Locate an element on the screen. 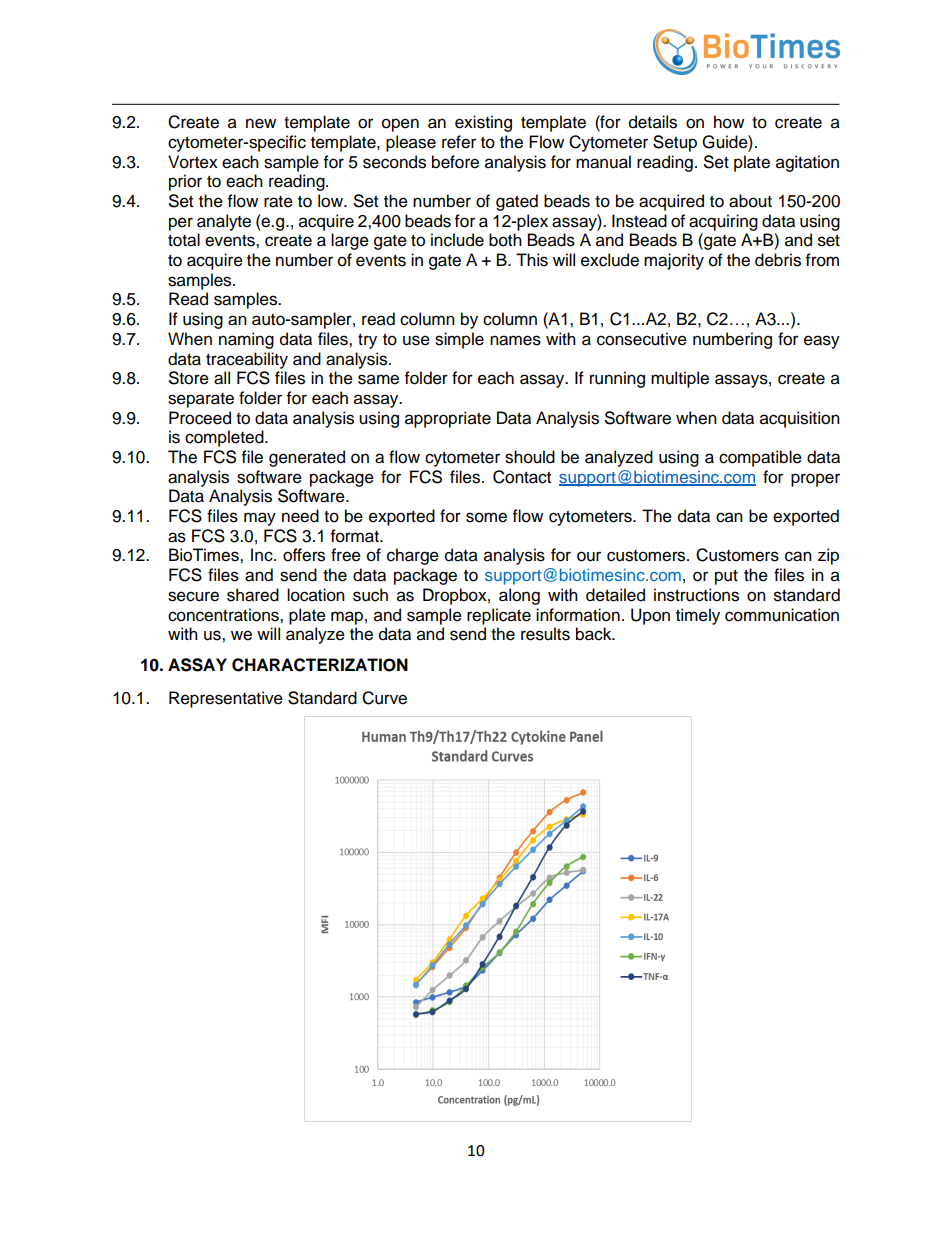 The height and width of the screenshot is (1233, 952). results is located at coordinates (545, 634).
